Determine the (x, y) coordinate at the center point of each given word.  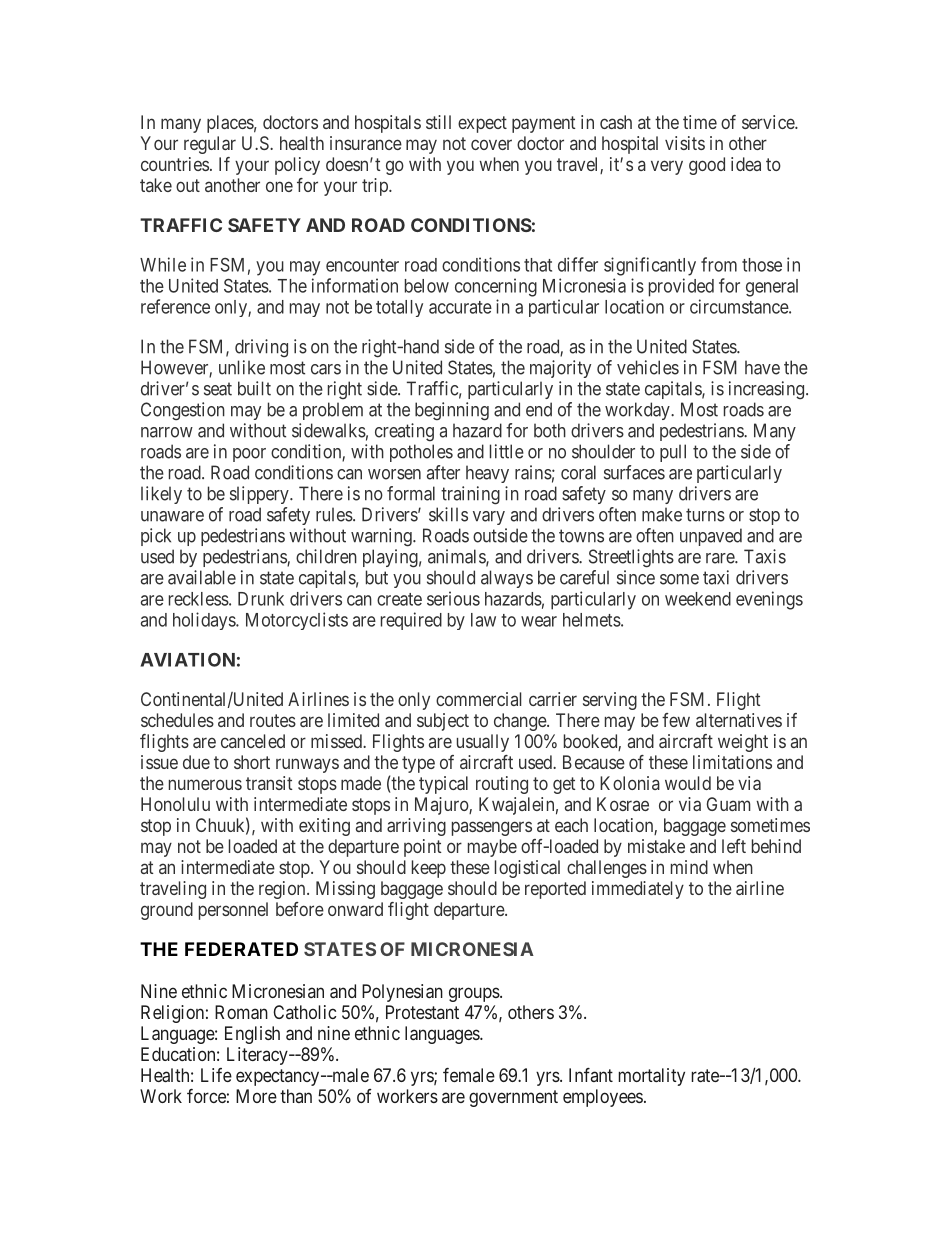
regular (210, 145)
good (707, 166)
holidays (205, 621)
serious (453, 598)
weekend (698, 599)
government (513, 1098)
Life (216, 1075)
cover (491, 144)
